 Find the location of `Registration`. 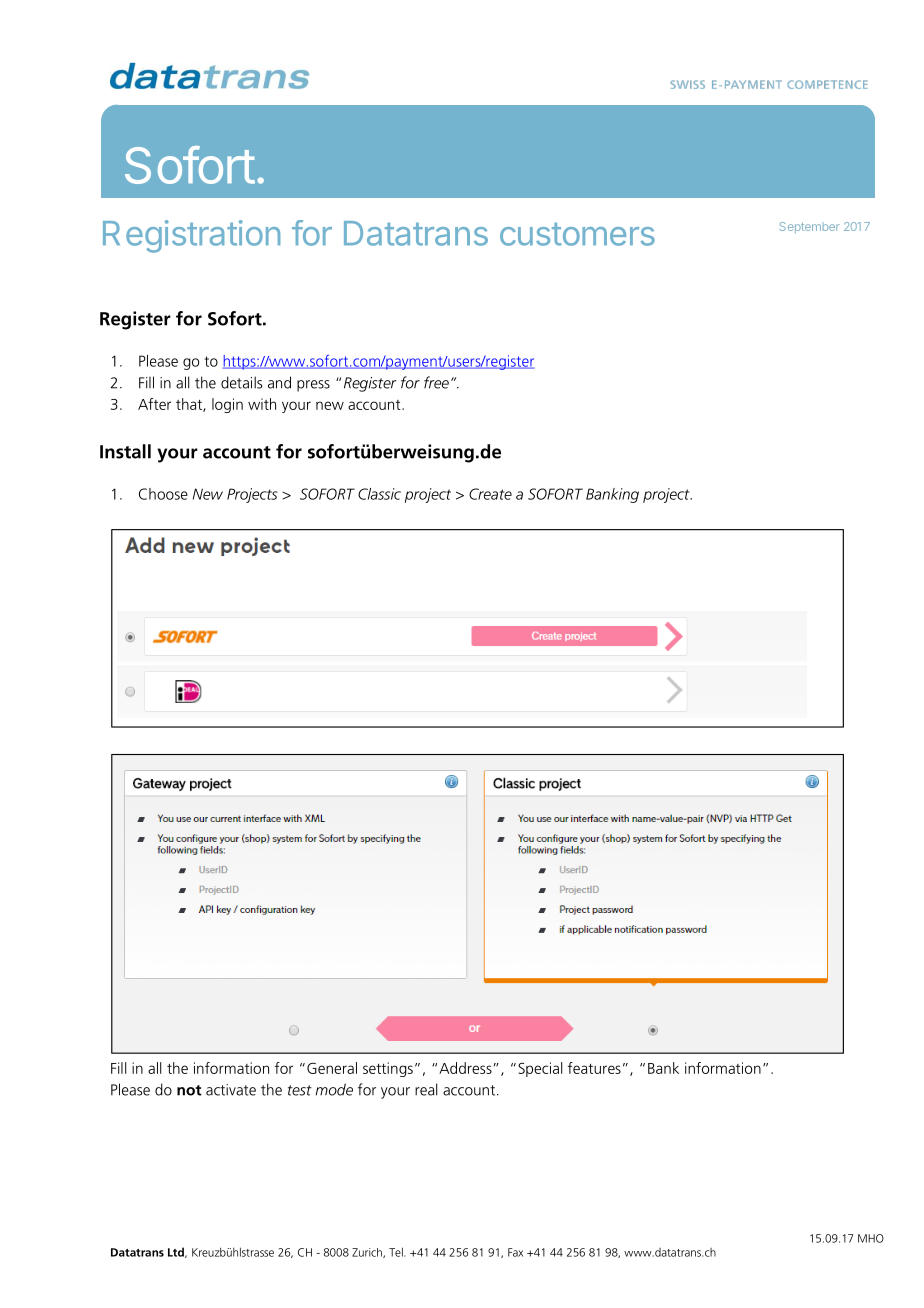

Registration is located at coordinates (191, 236).
